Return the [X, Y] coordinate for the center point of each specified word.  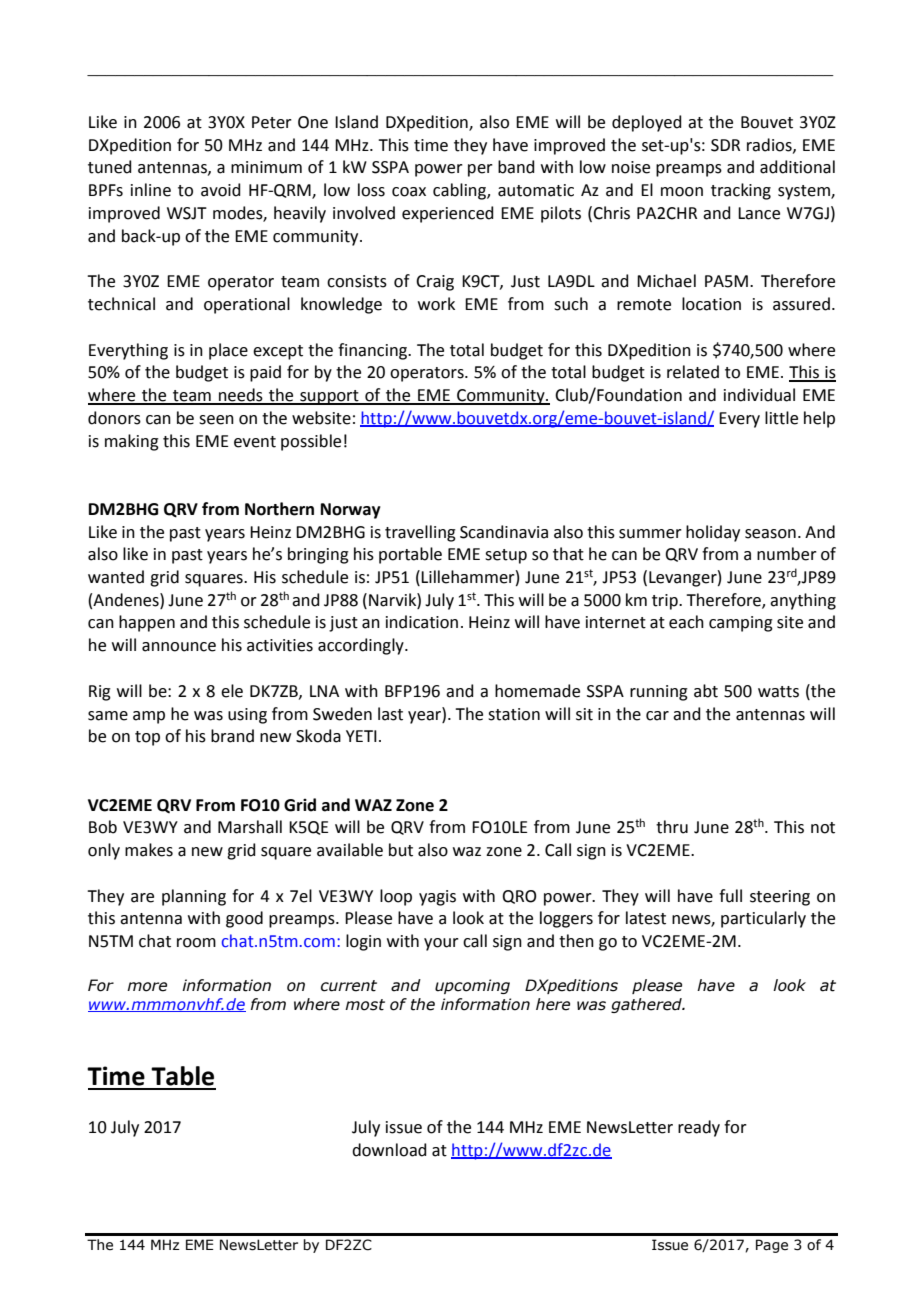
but [401, 850]
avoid [221, 190]
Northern [279, 509]
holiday [713, 533]
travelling [420, 533]
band [516, 167]
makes [149, 850]
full [730, 896]
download [389, 1150]
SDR [725, 145]
